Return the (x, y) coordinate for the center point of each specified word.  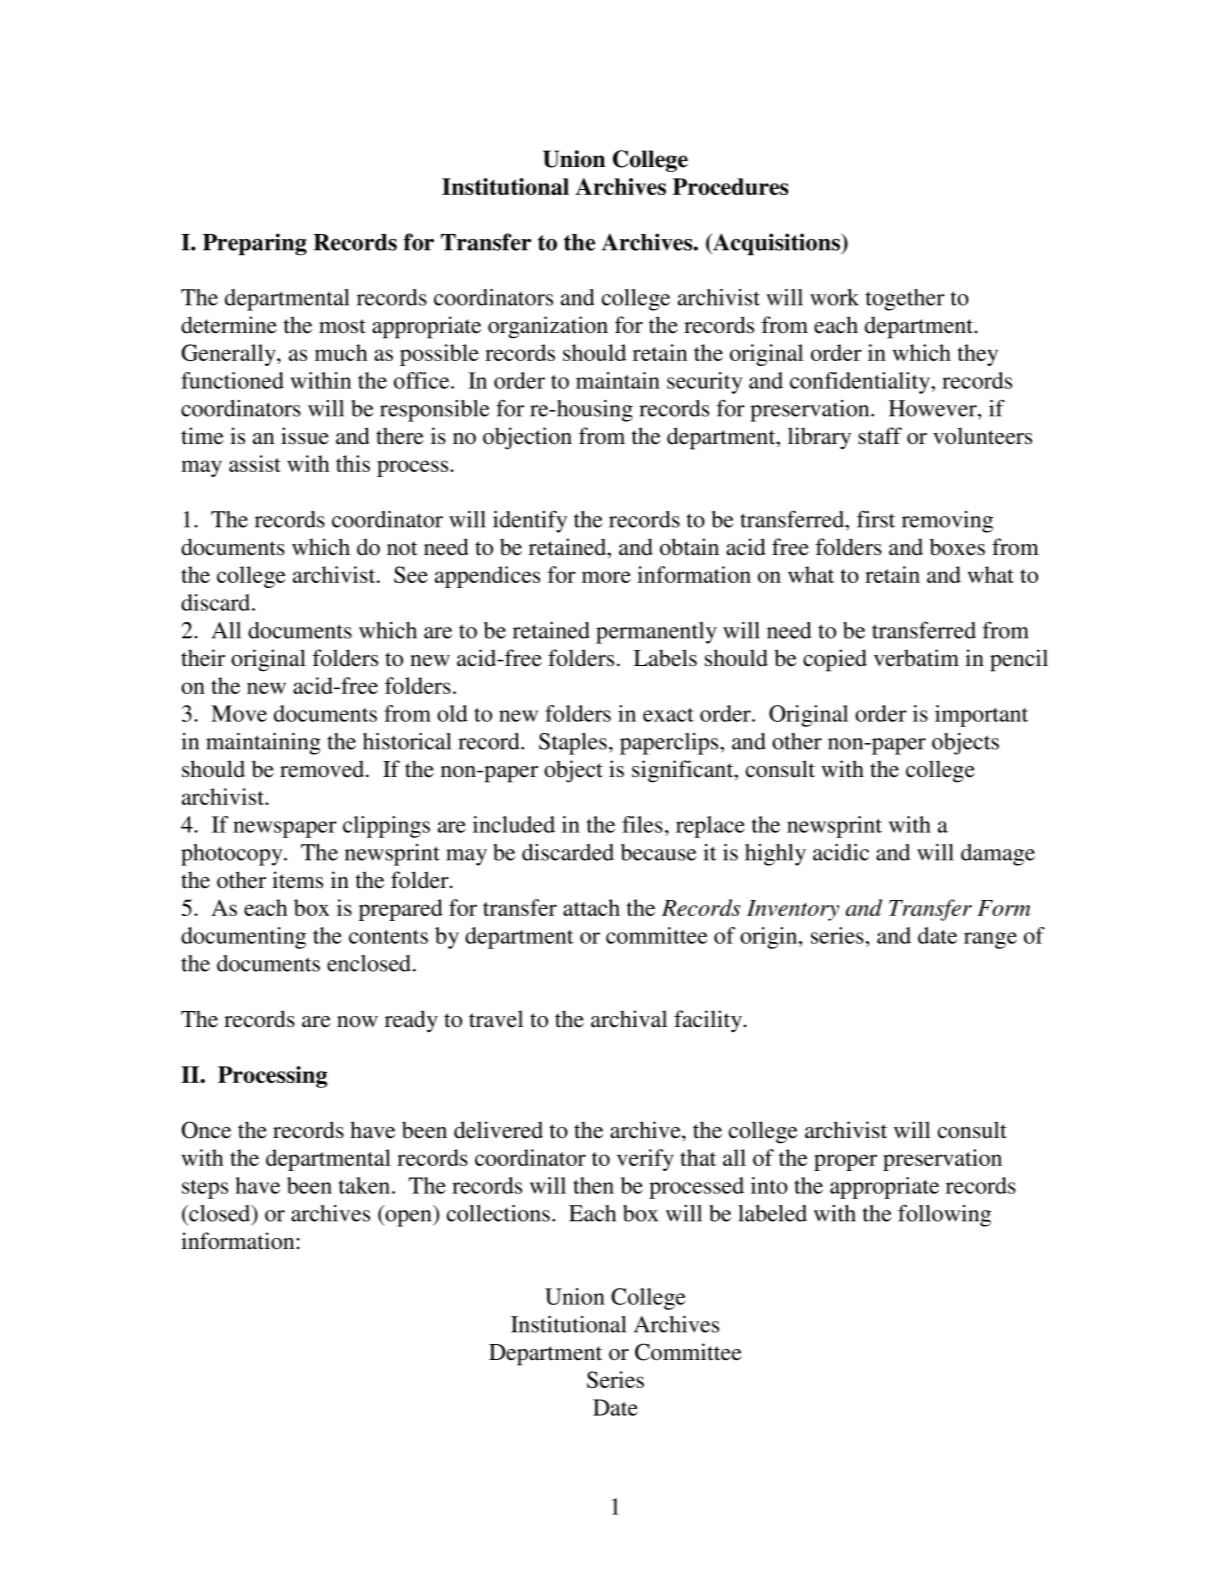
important (981, 716)
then (593, 1185)
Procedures (730, 186)
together (905, 300)
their (203, 658)
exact (668, 715)
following (944, 1215)
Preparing (255, 244)
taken (366, 1185)
